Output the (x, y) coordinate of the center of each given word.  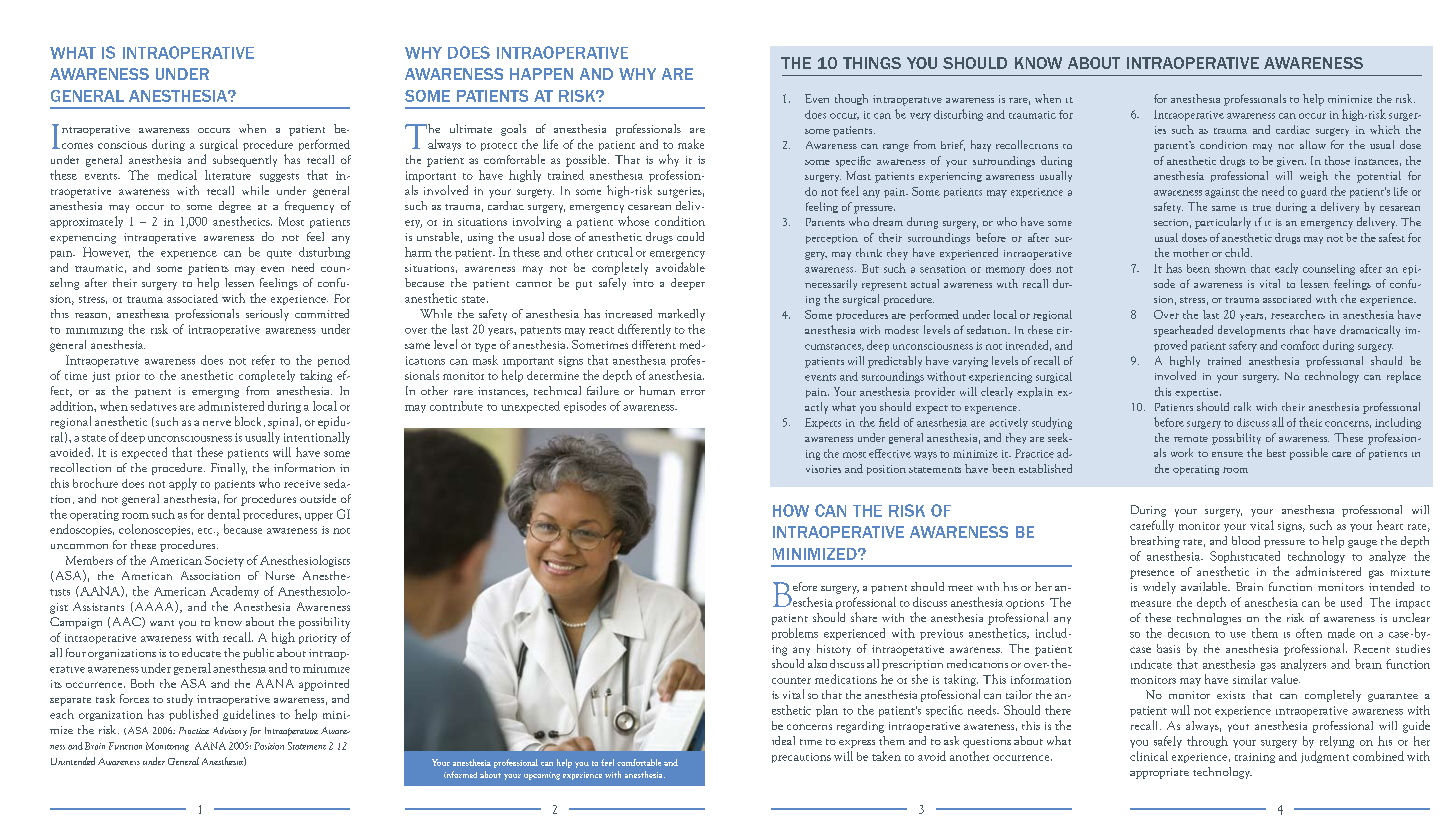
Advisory (230, 731)
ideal (783, 740)
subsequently (245, 161)
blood (1246, 540)
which (1385, 129)
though (851, 99)
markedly (681, 315)
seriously (267, 315)
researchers (1298, 314)
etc (206, 531)
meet (960, 588)
